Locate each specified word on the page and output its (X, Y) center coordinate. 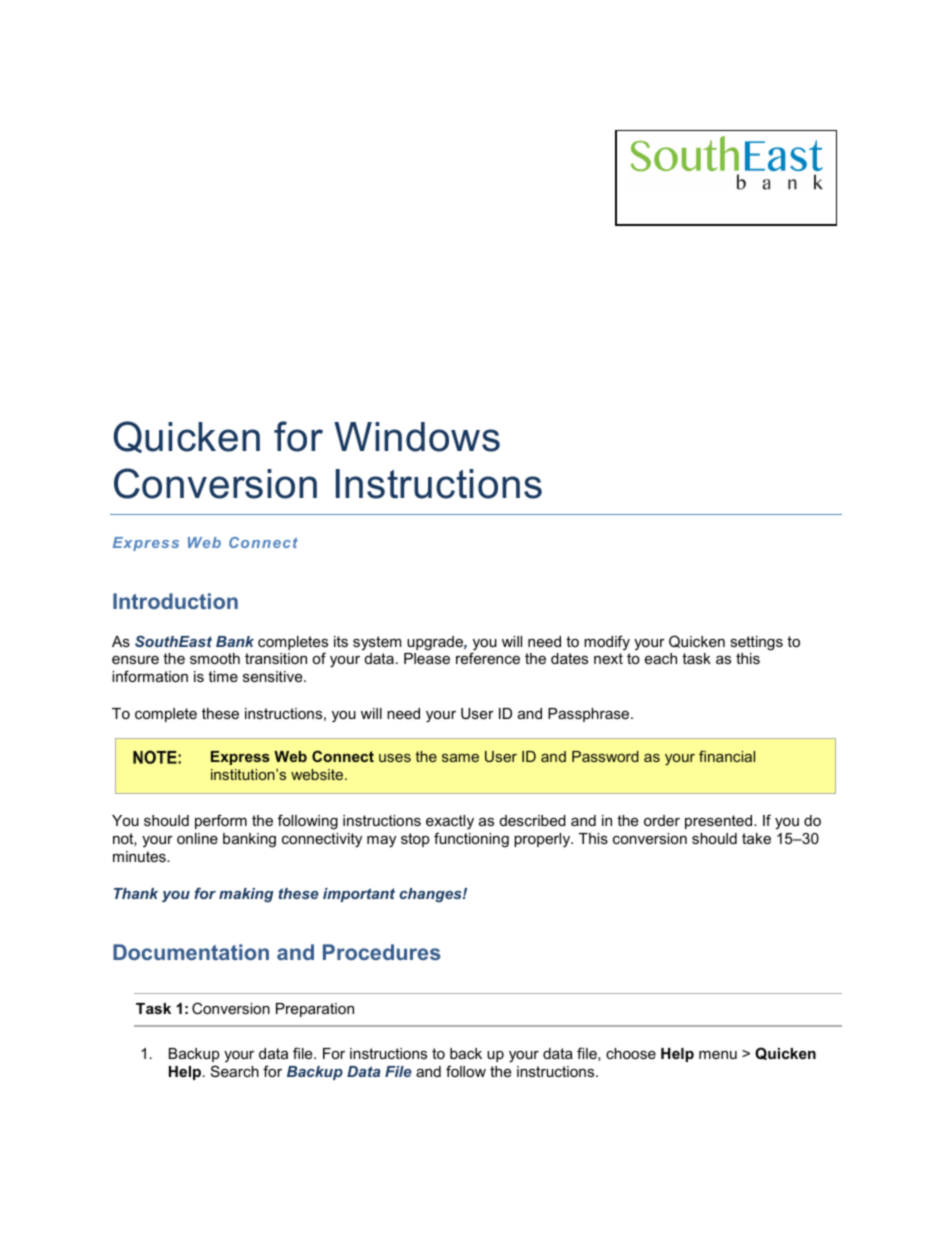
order (662, 820)
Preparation (315, 1010)
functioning (471, 840)
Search (235, 1071)
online (197, 838)
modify (607, 643)
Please (427, 658)
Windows (417, 437)
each (661, 658)
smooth (215, 658)
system (377, 643)
